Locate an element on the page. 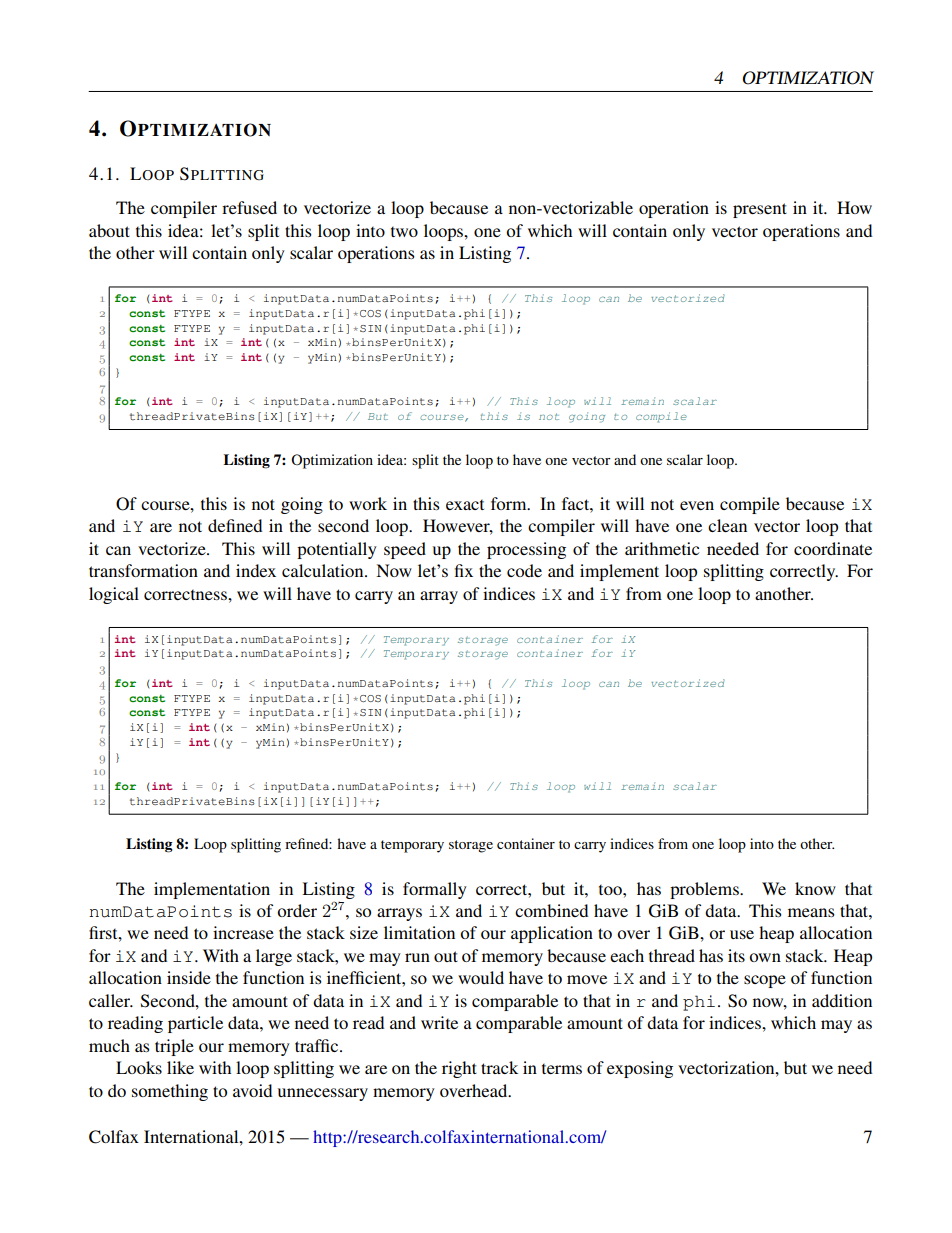 The height and width of the document is (1233, 952). like is located at coordinates (180, 1067).
